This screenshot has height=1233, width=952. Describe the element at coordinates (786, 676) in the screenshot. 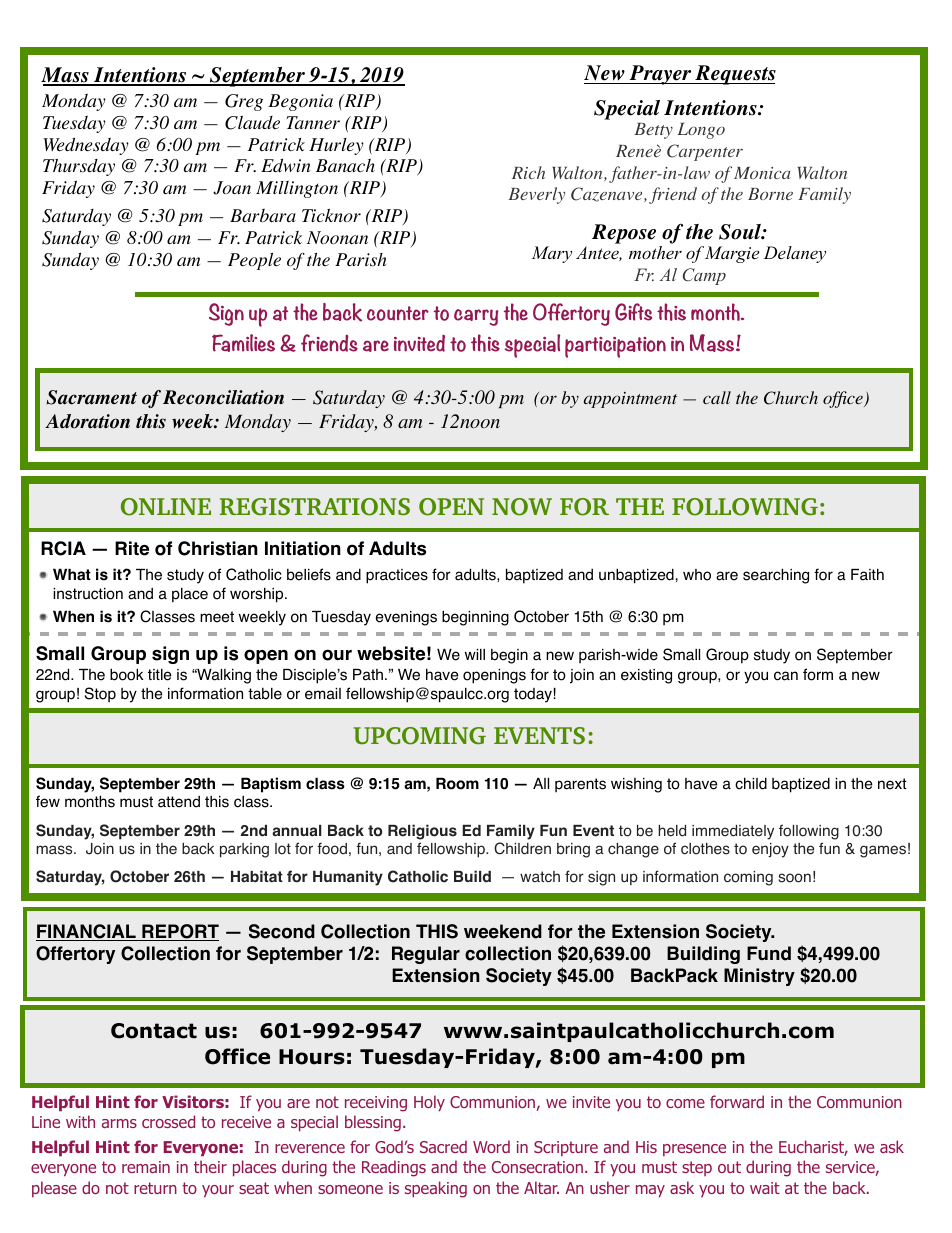

I see `can` at that location.
